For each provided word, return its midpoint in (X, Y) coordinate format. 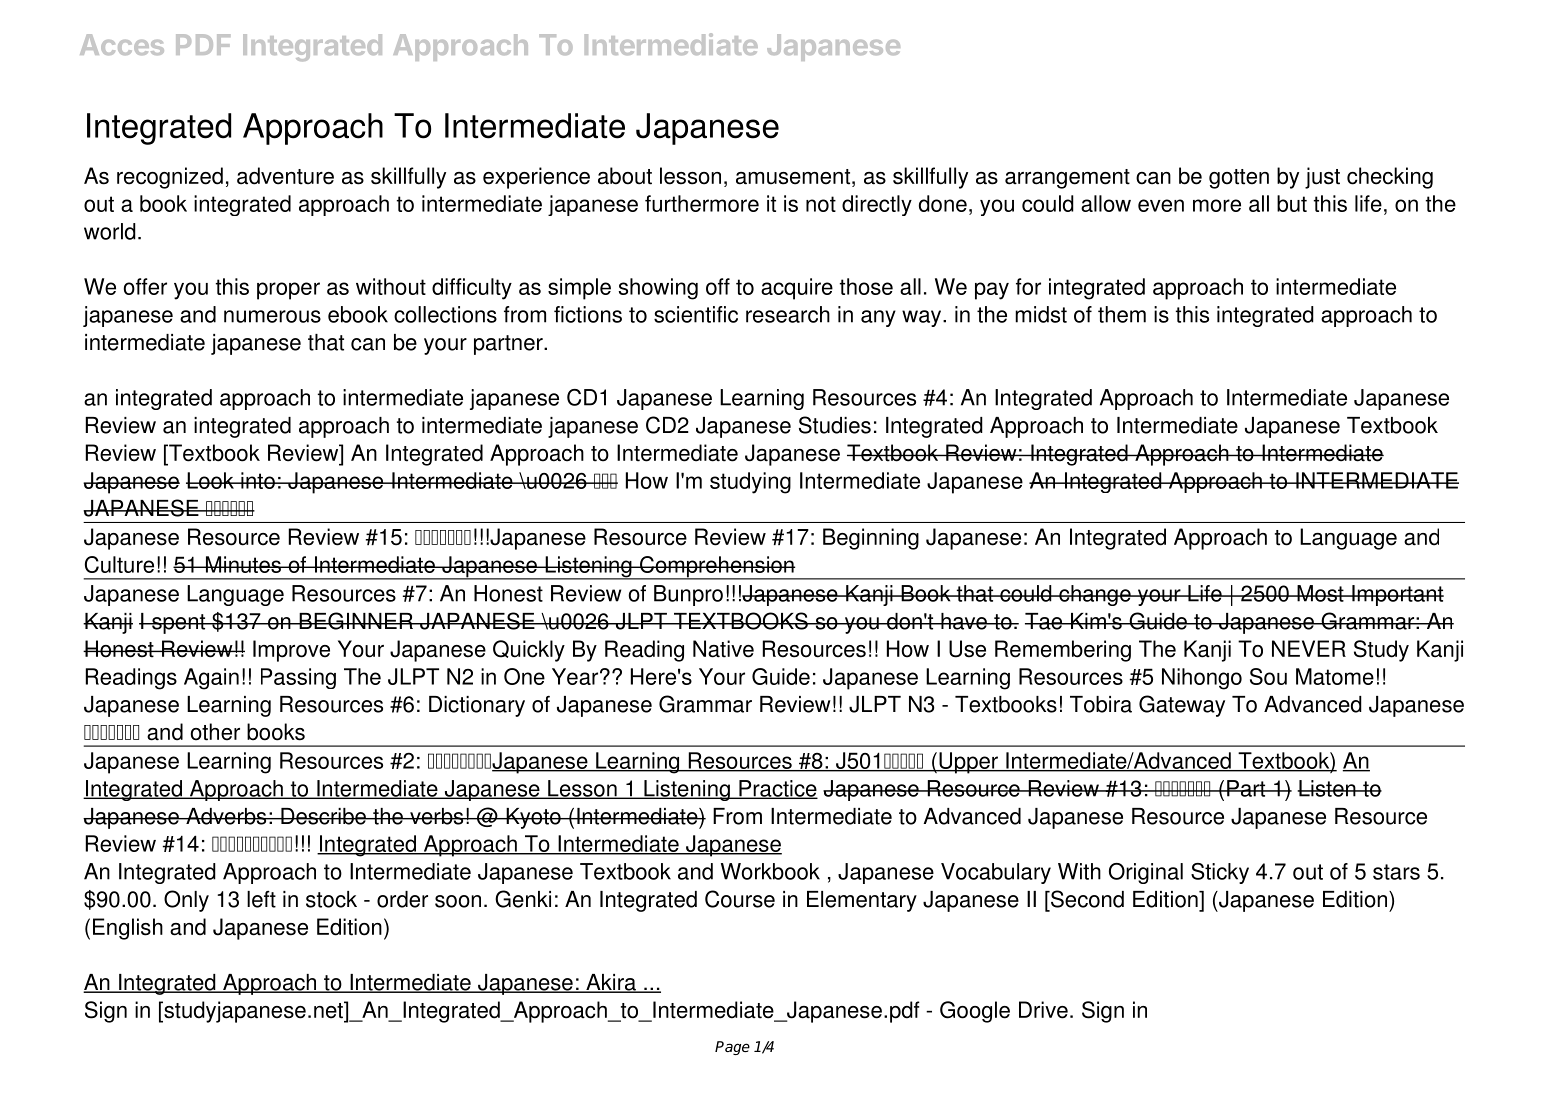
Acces (122, 44)
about (625, 176)
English (128, 929)
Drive (1043, 1010)
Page (732, 1048)
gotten (1239, 179)
